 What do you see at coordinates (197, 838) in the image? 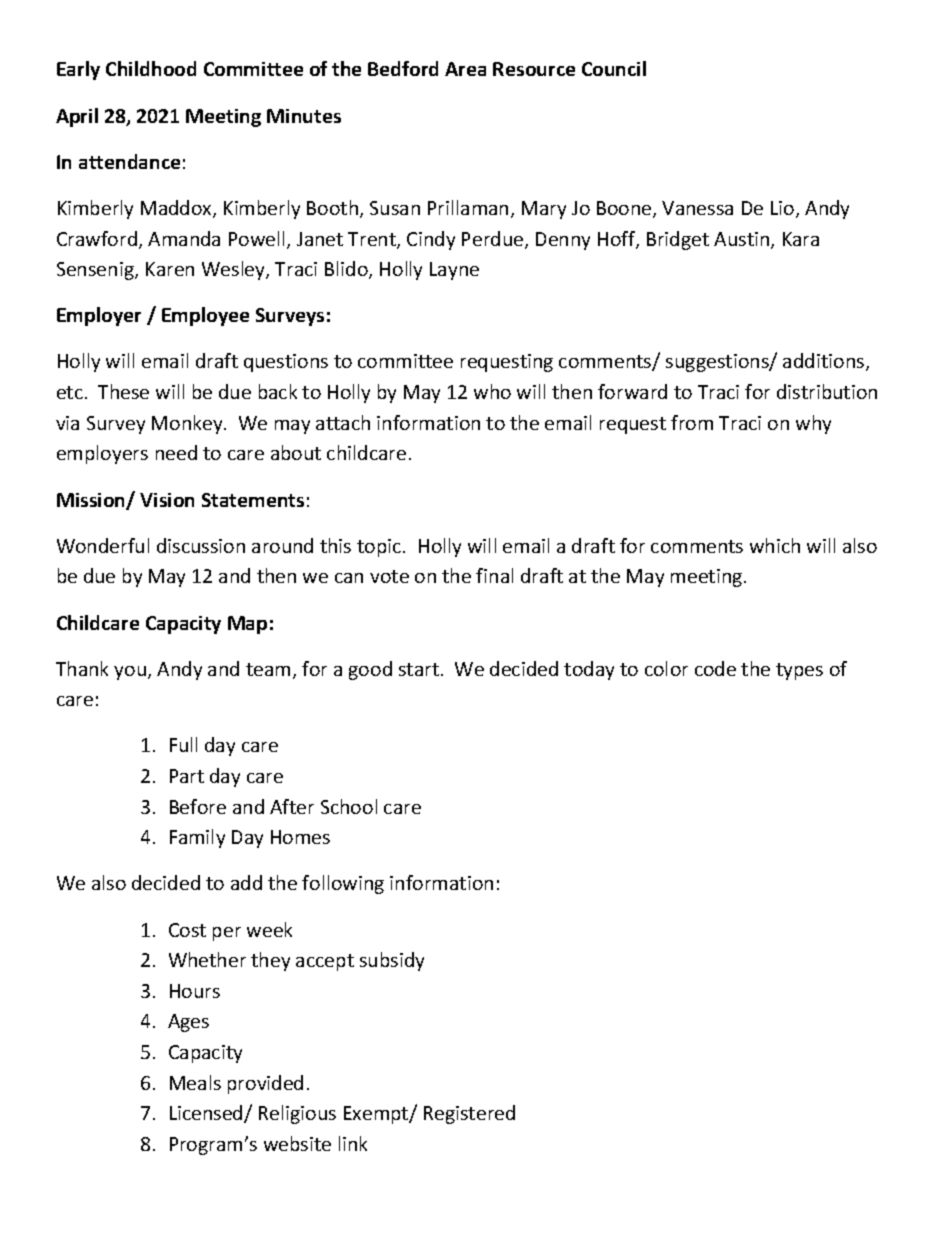
I see `Family` at bounding box center [197, 838].
